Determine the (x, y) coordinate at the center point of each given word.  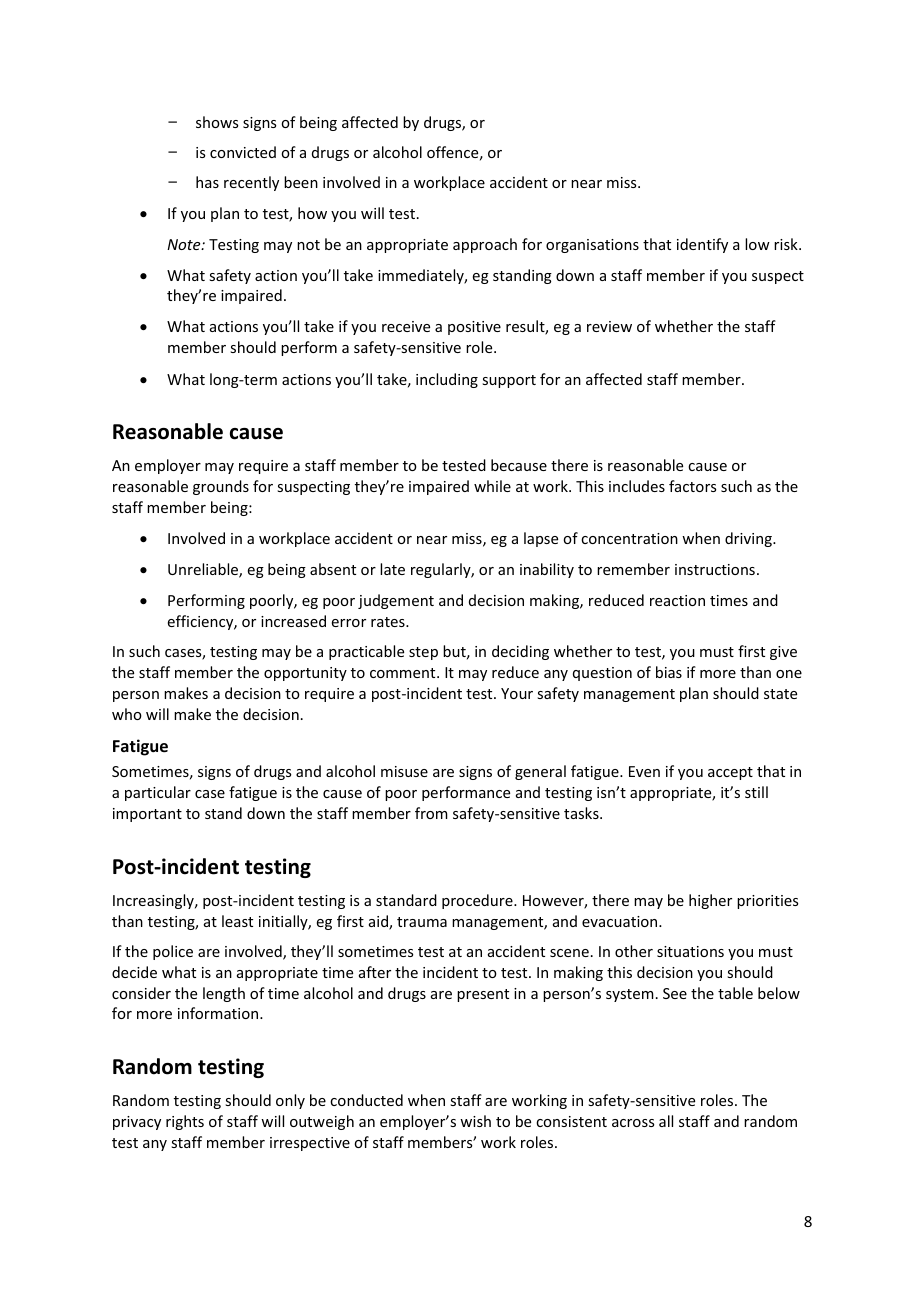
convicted (243, 152)
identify (702, 245)
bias (669, 672)
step (423, 653)
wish (475, 1121)
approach (485, 245)
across (633, 1123)
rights (185, 1122)
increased (293, 621)
